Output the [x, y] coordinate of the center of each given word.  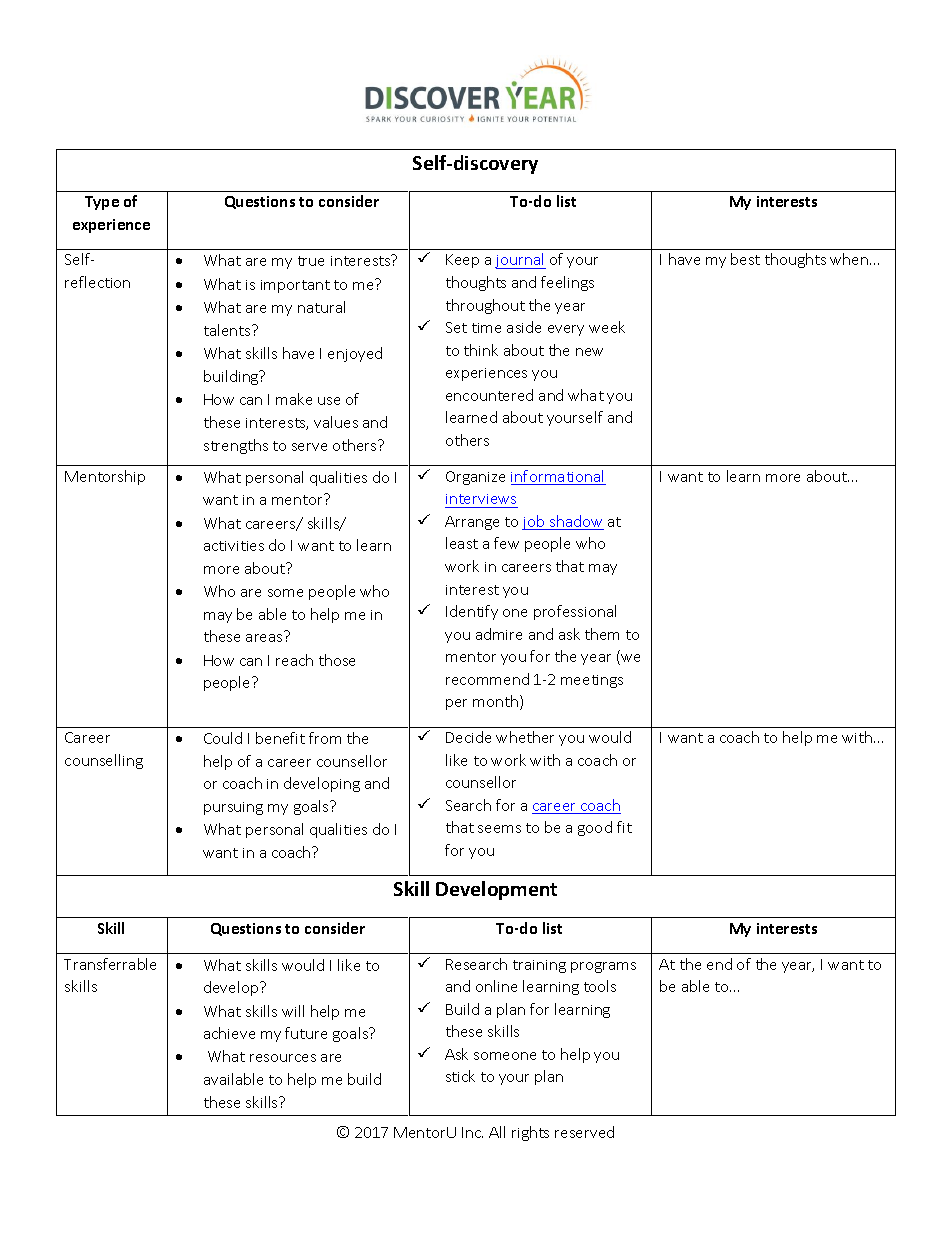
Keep [462, 261]
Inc [472, 1132]
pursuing [233, 808]
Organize [475, 478]
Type [102, 203]
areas [264, 638]
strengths [236, 446]
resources [283, 1058]
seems [499, 829]
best [745, 259]
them [602, 634]
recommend [487, 679]
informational [558, 477]
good [595, 828]
